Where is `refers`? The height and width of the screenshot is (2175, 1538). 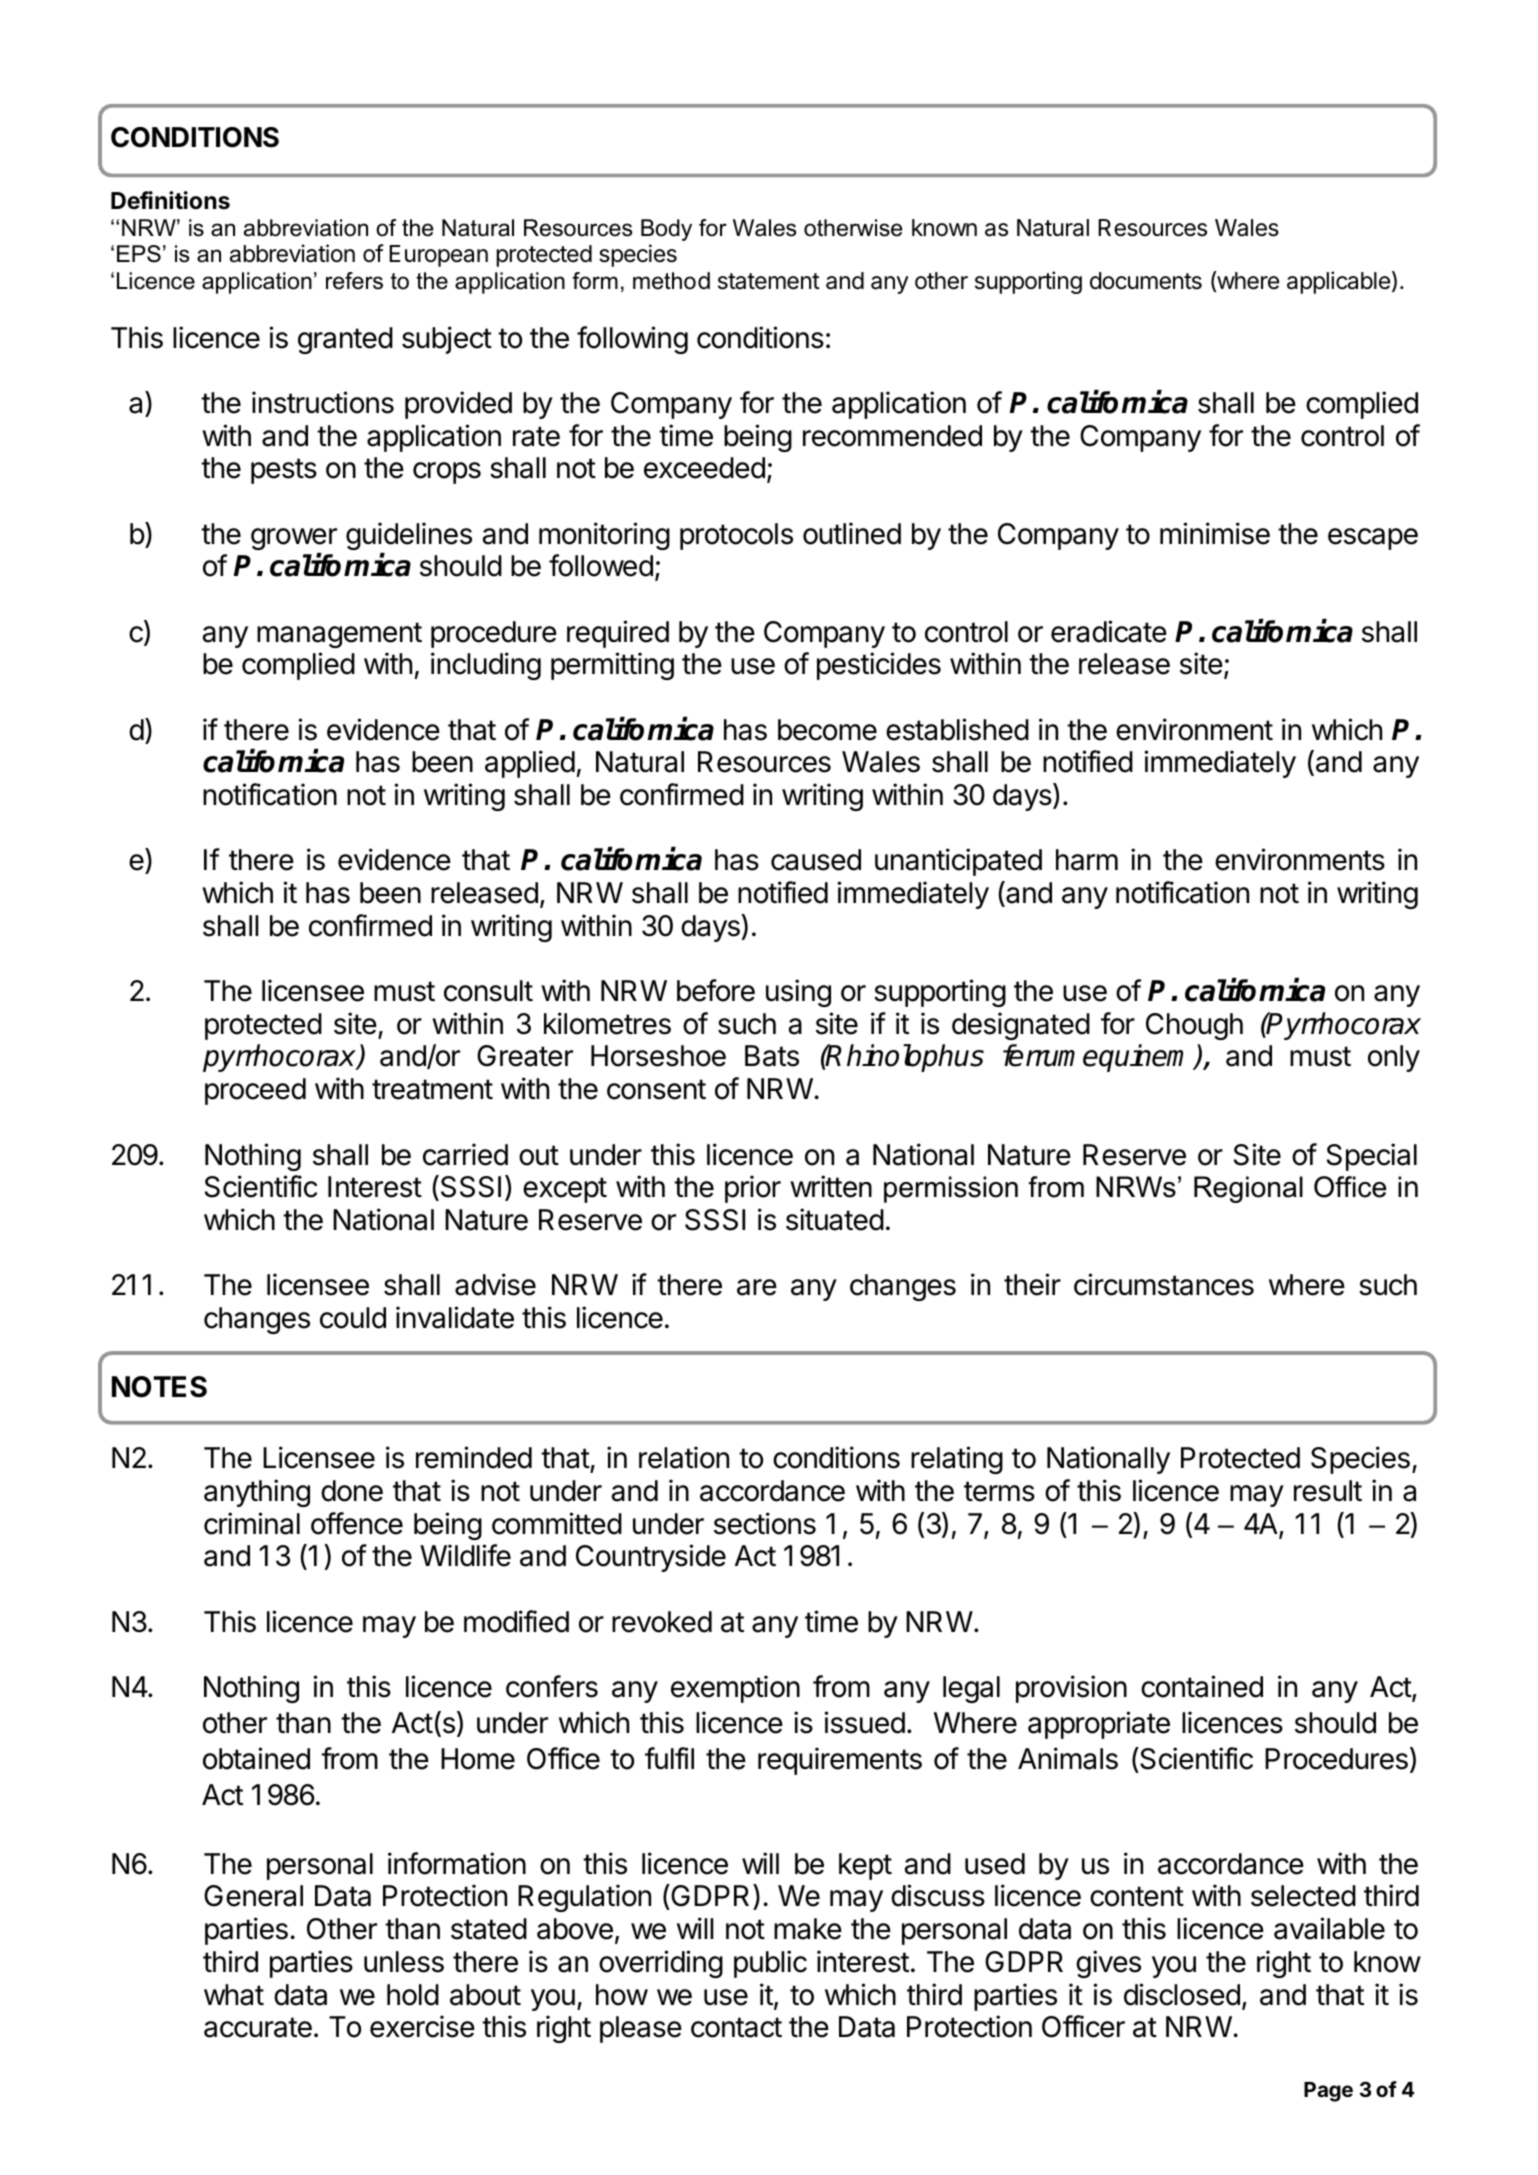 refers is located at coordinates (354, 281).
